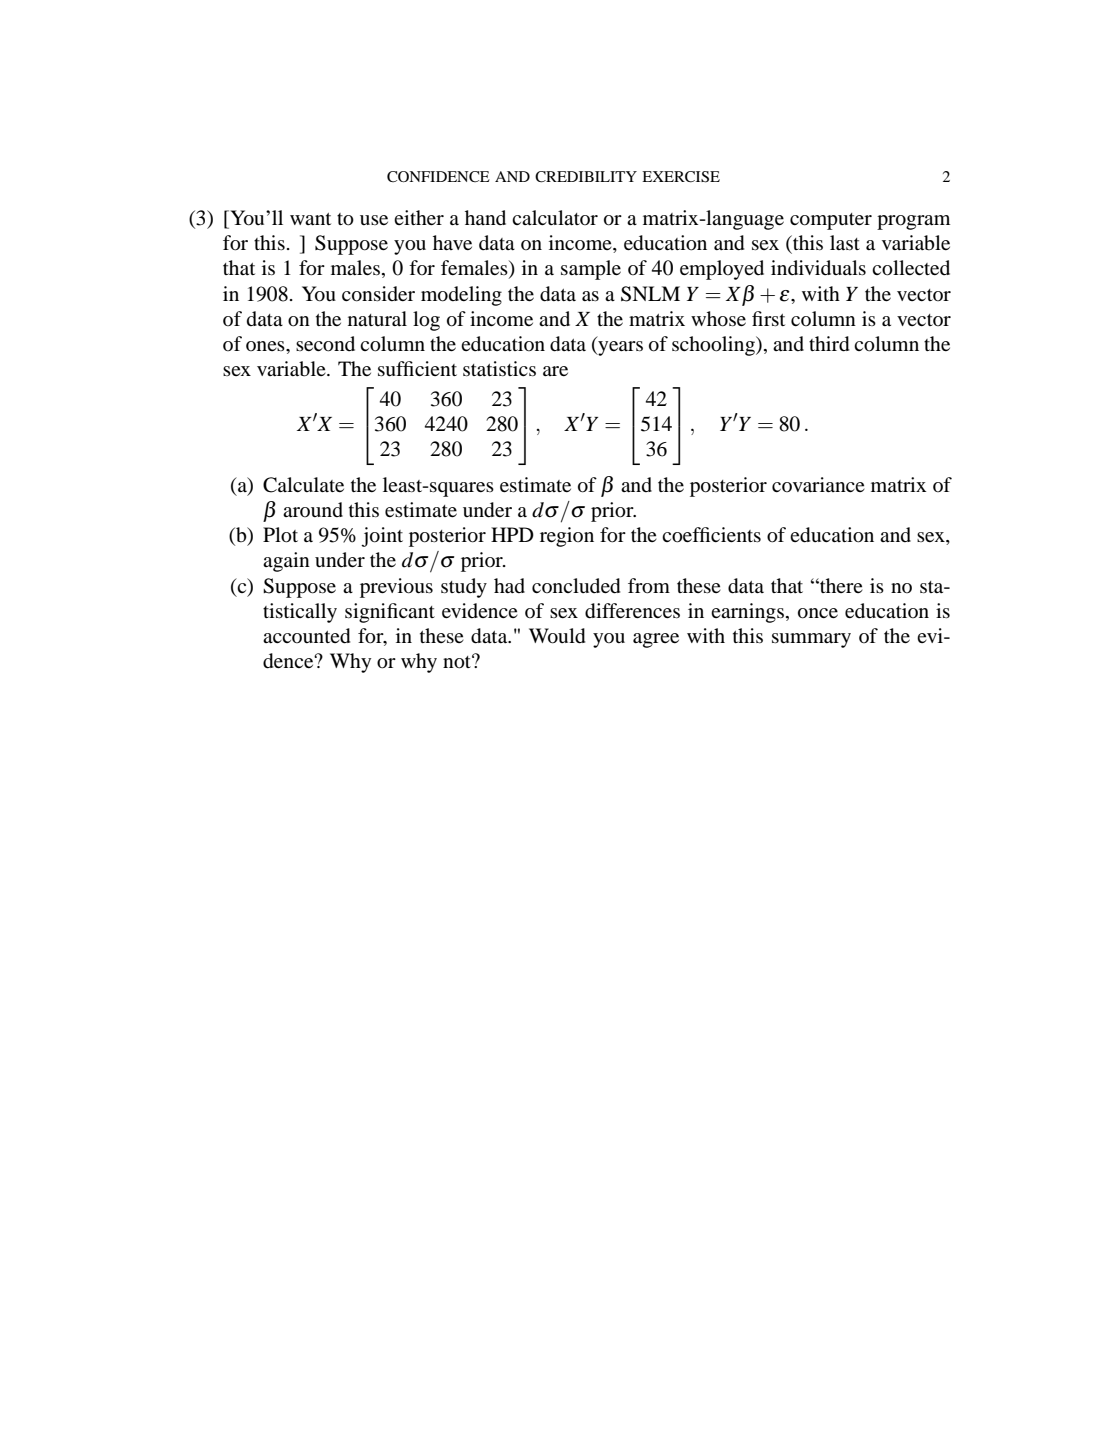 The height and width of the screenshot is (1433, 1107). Describe the element at coordinates (306, 636) in the screenshot. I see `accounted` at that location.
